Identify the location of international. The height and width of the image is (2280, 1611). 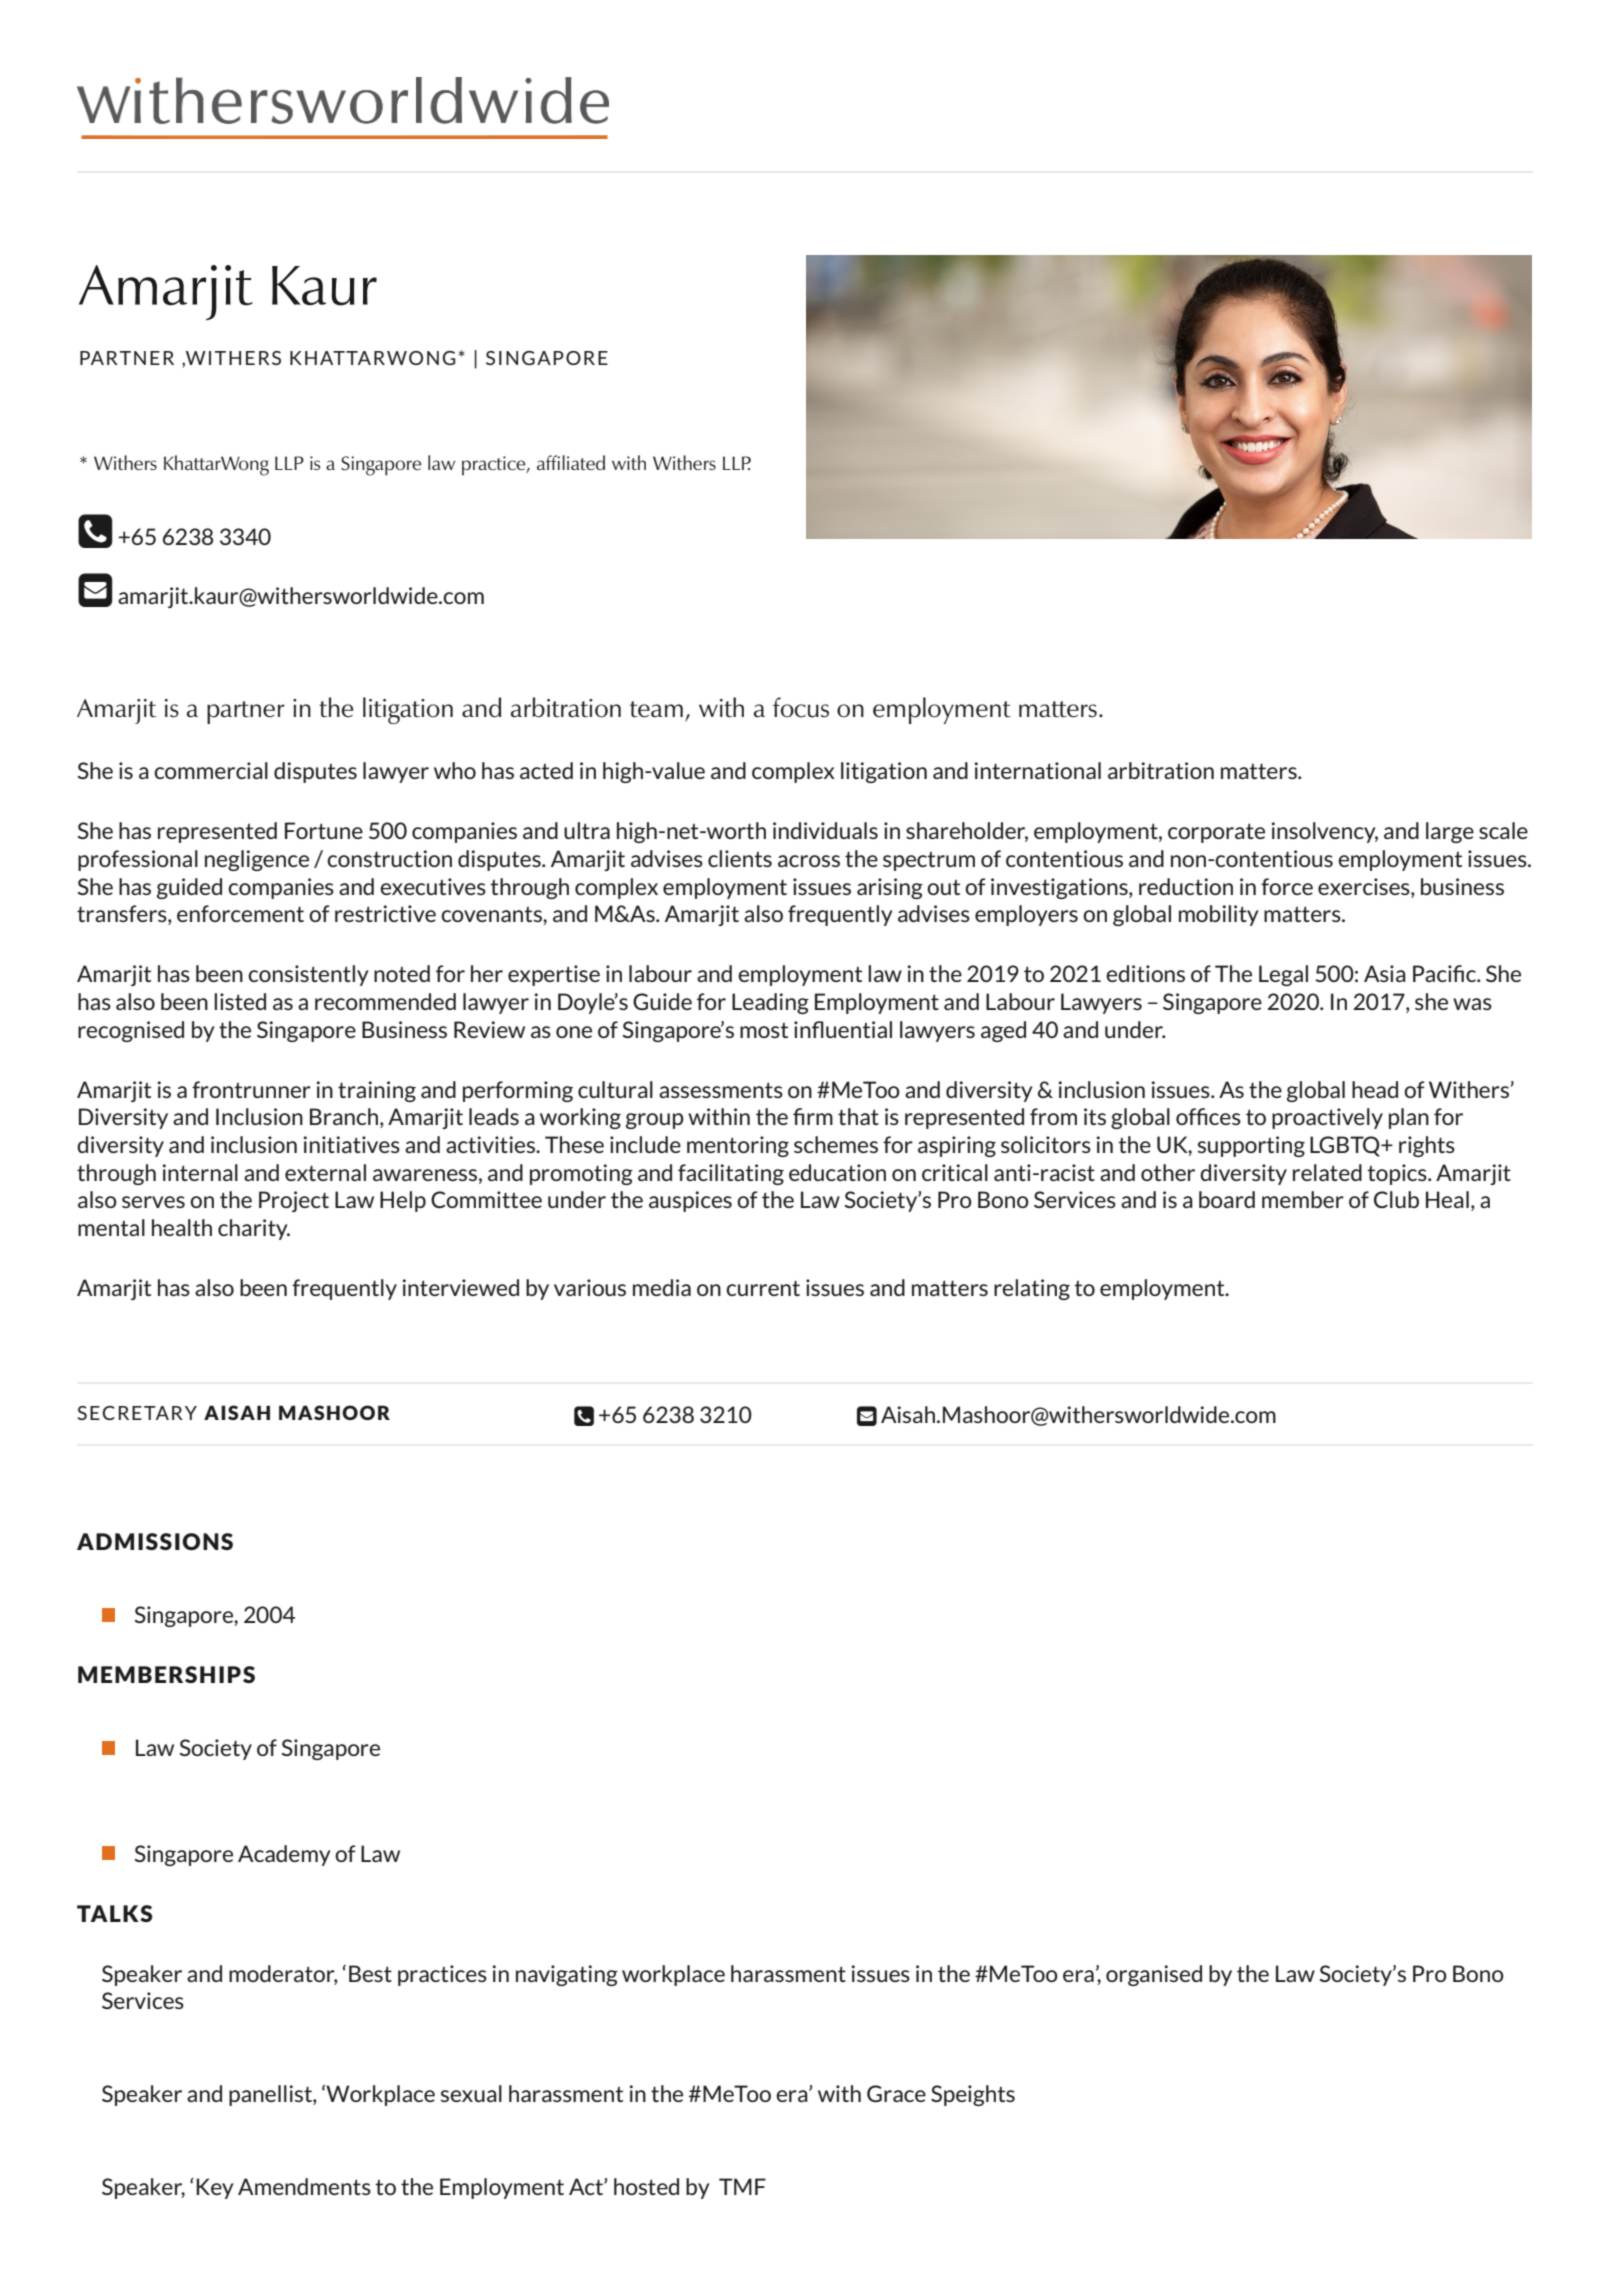
(1037, 770).
